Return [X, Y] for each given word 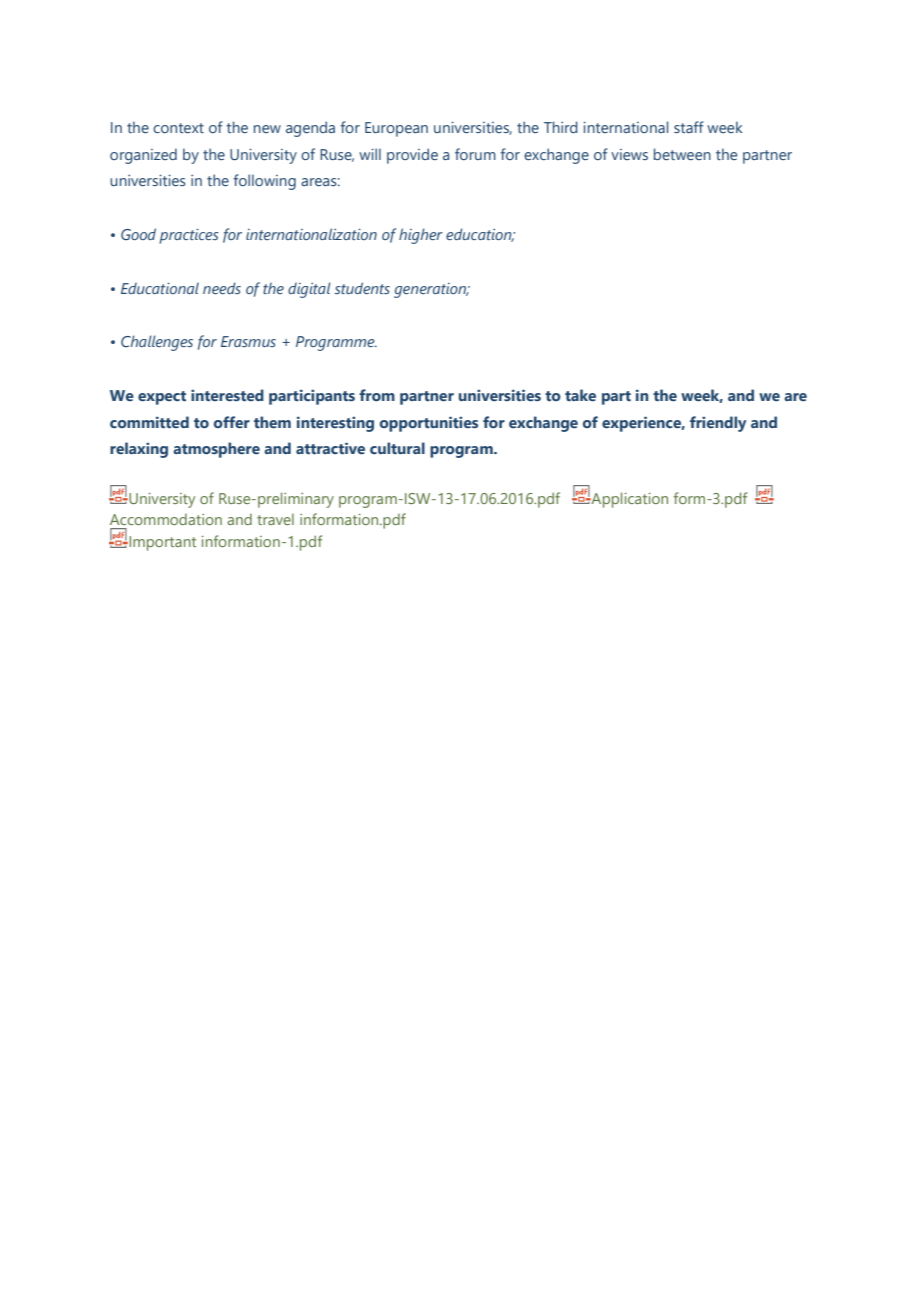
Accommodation [166, 519]
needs [222, 288]
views [629, 154]
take [580, 395]
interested [227, 395]
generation [431, 290]
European [396, 129]
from [377, 395]
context [178, 128]
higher [421, 236]
